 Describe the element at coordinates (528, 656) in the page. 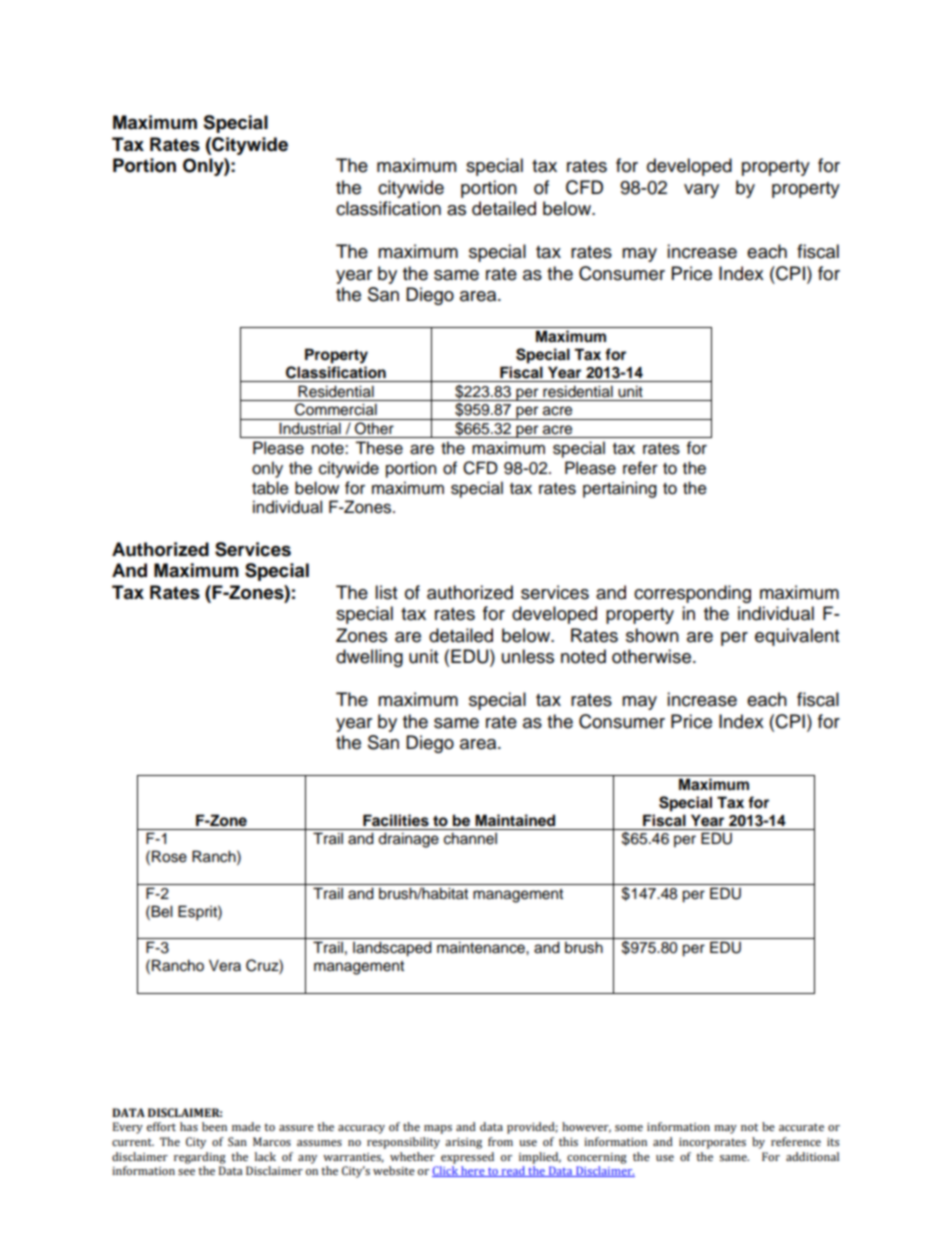

I see `unless` at that location.
